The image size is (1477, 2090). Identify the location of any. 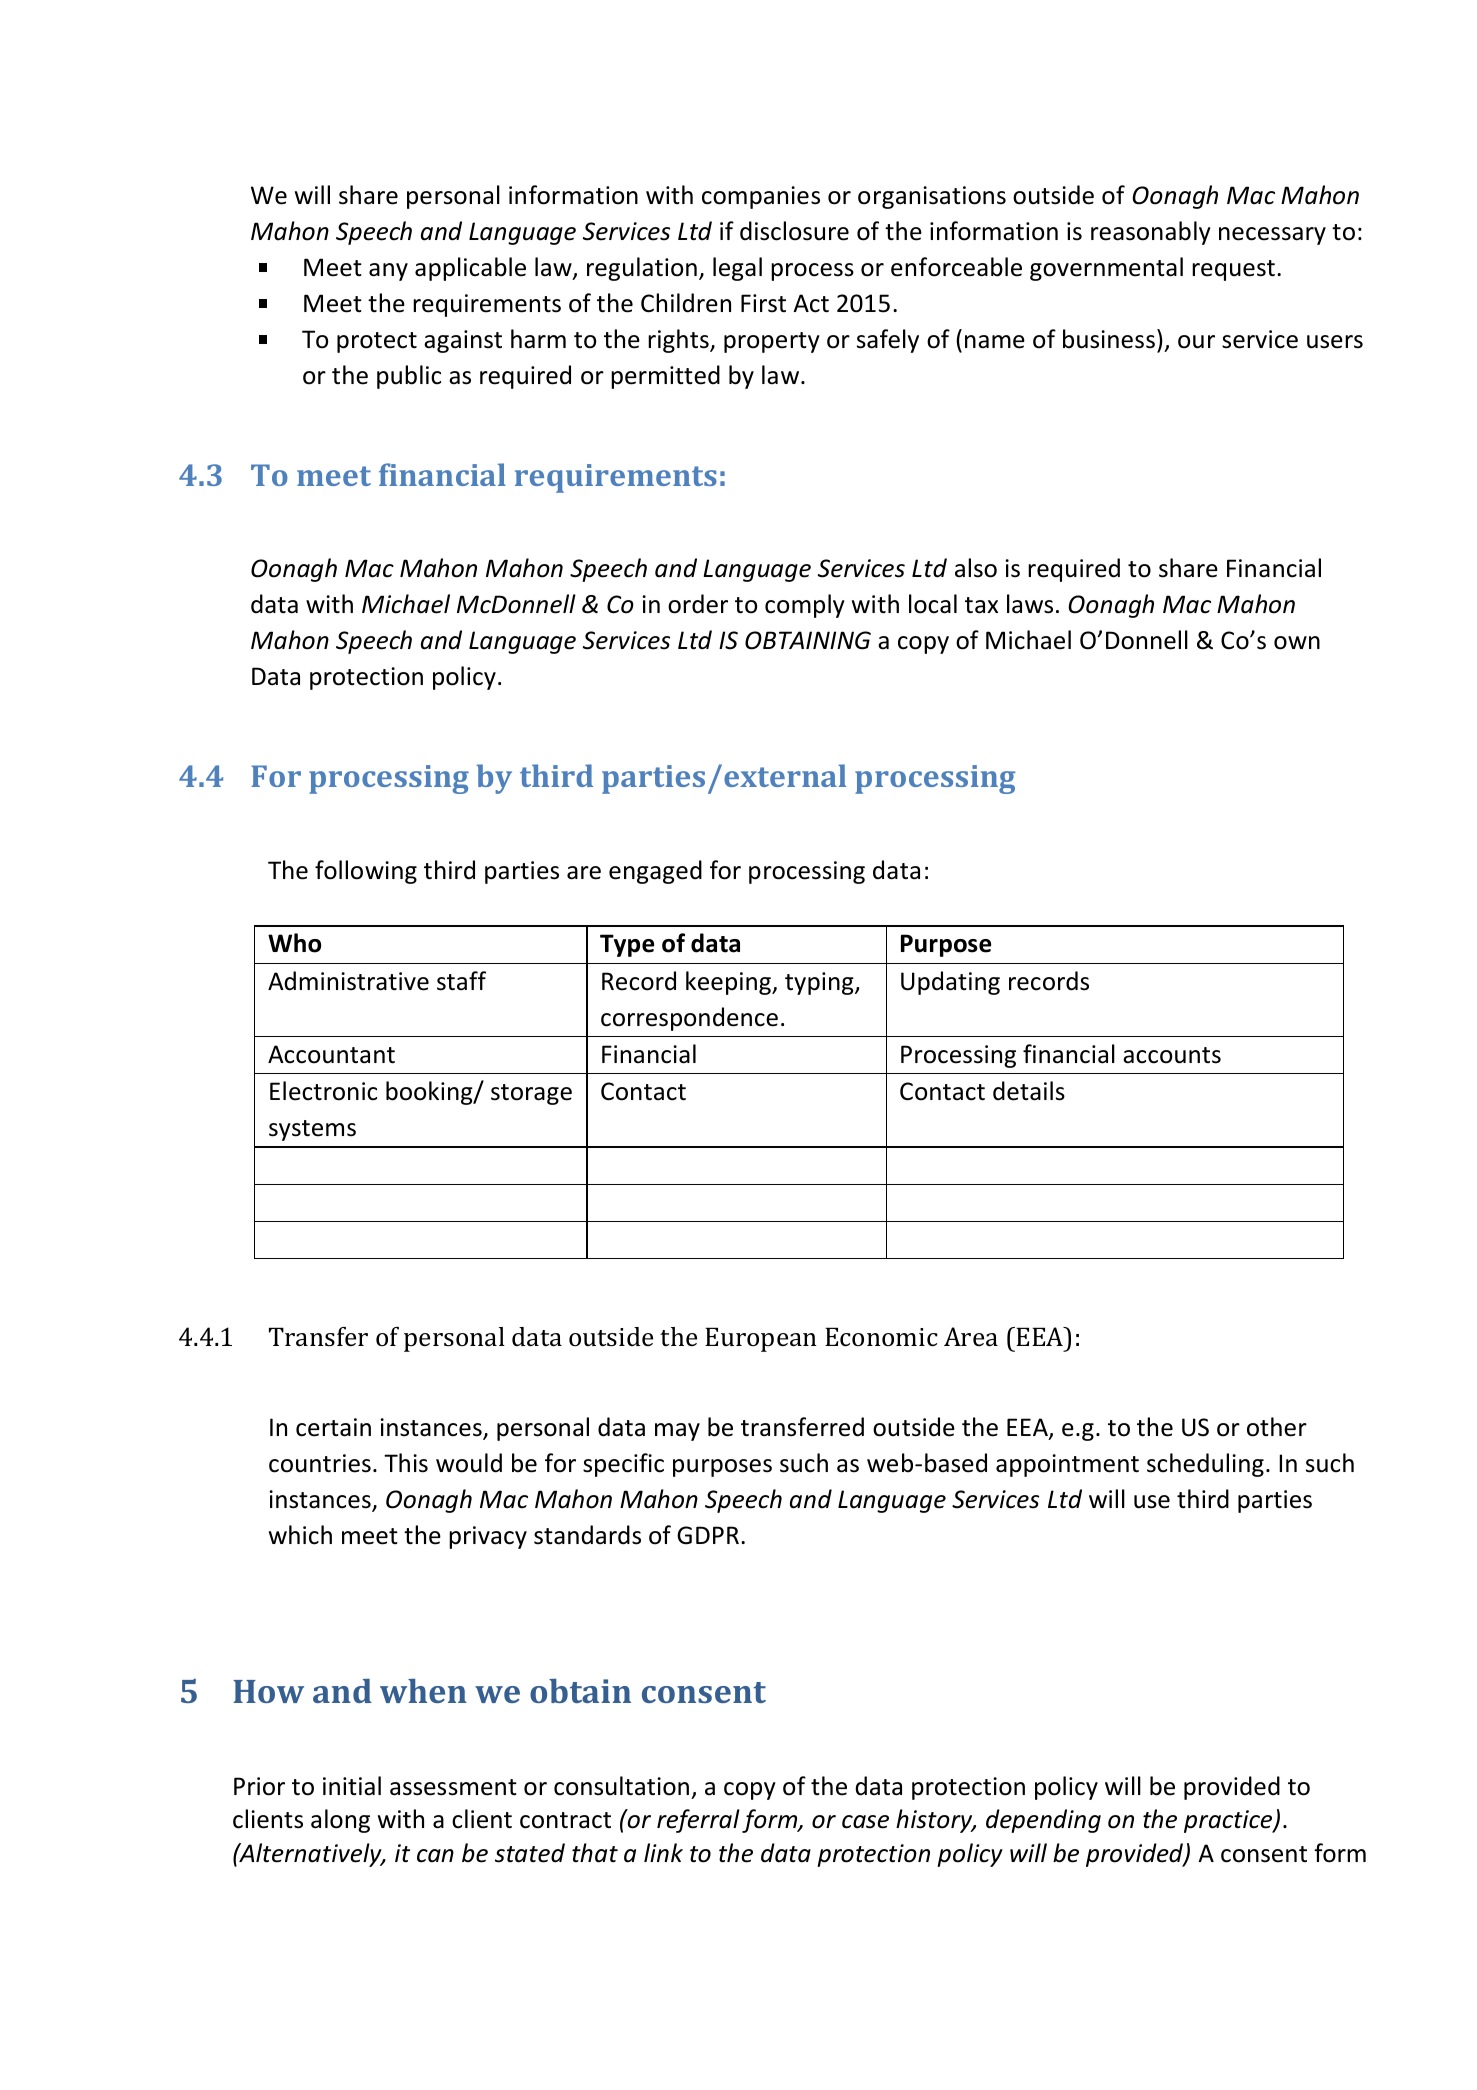
(388, 272).
